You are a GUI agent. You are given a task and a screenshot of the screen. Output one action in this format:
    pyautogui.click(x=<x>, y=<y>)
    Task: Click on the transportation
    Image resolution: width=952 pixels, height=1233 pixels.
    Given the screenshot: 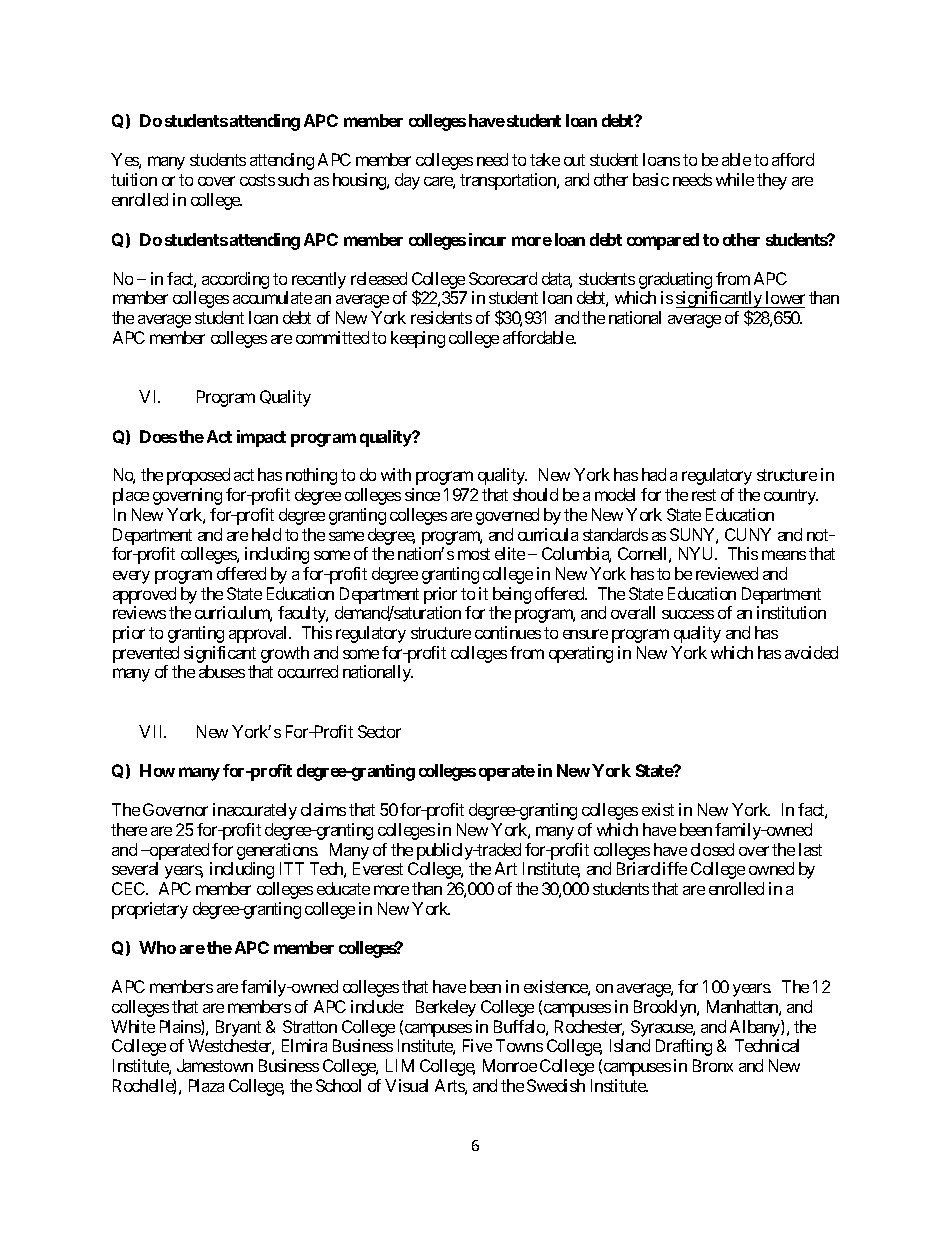 What is the action you would take?
    pyautogui.click(x=509, y=181)
